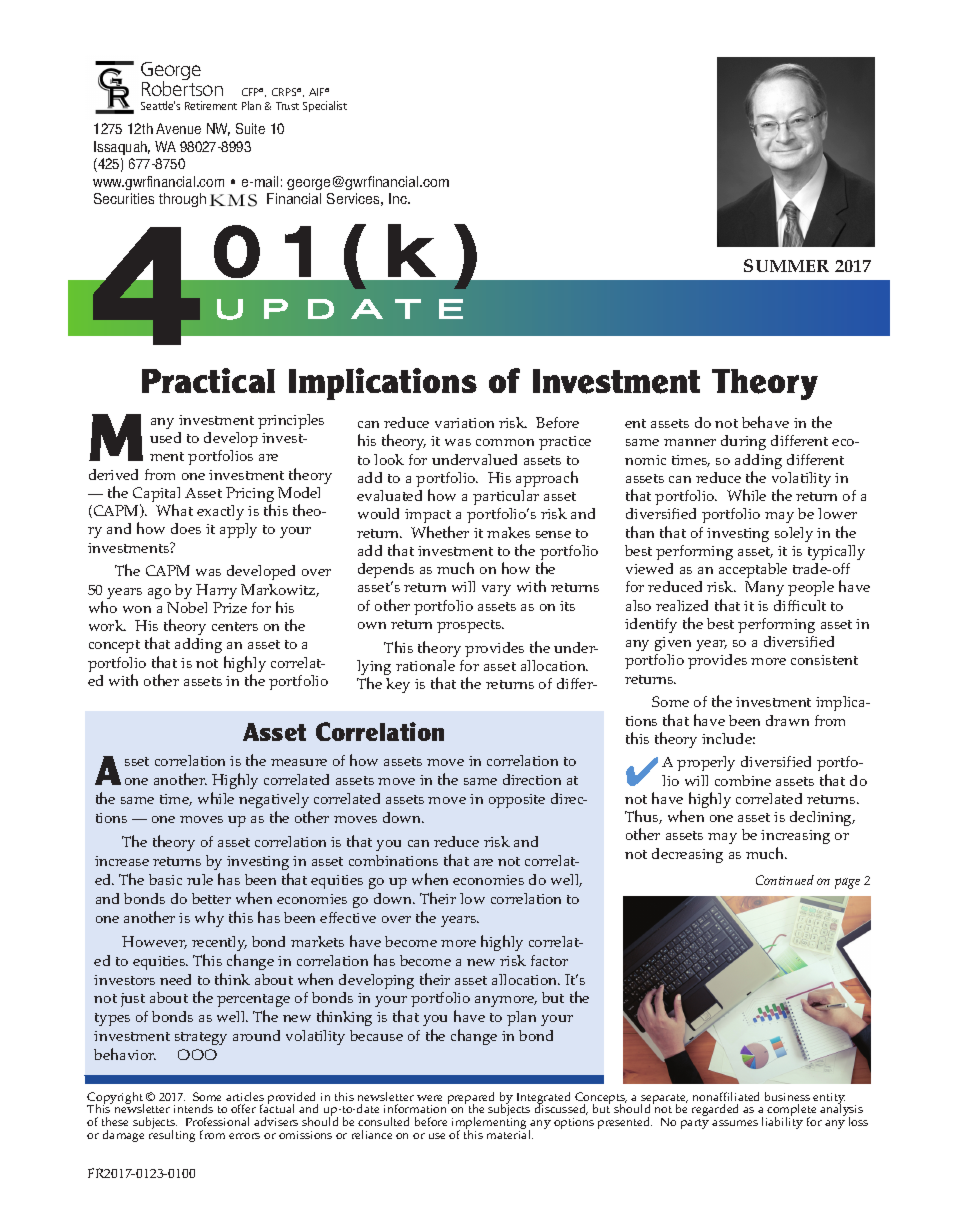 The width and height of the screenshot is (958, 1232). Describe the element at coordinates (187, 607) in the screenshot. I see `Nobel` at that location.
